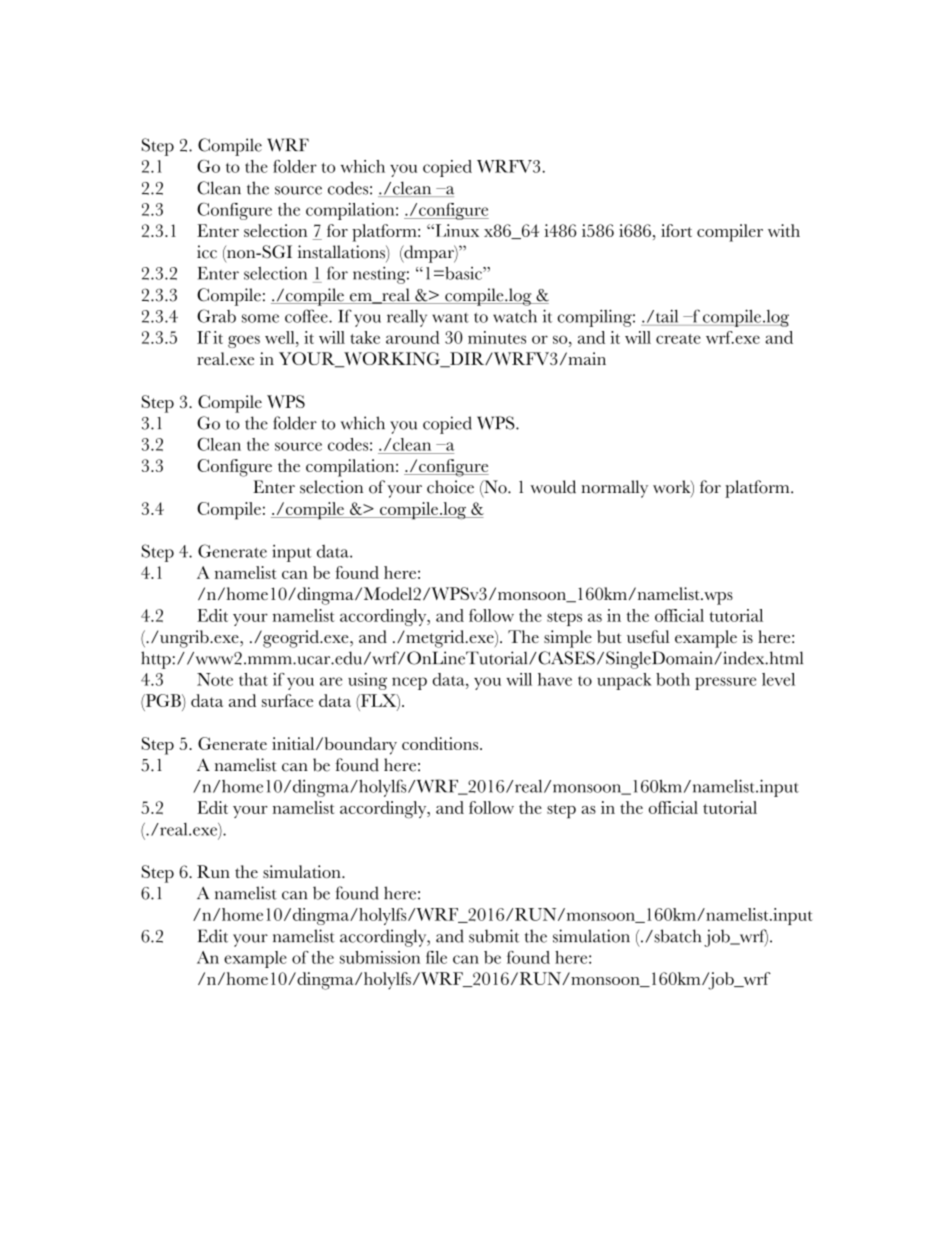  What do you see at coordinates (342, 252) in the screenshot?
I see `installations` at bounding box center [342, 252].
